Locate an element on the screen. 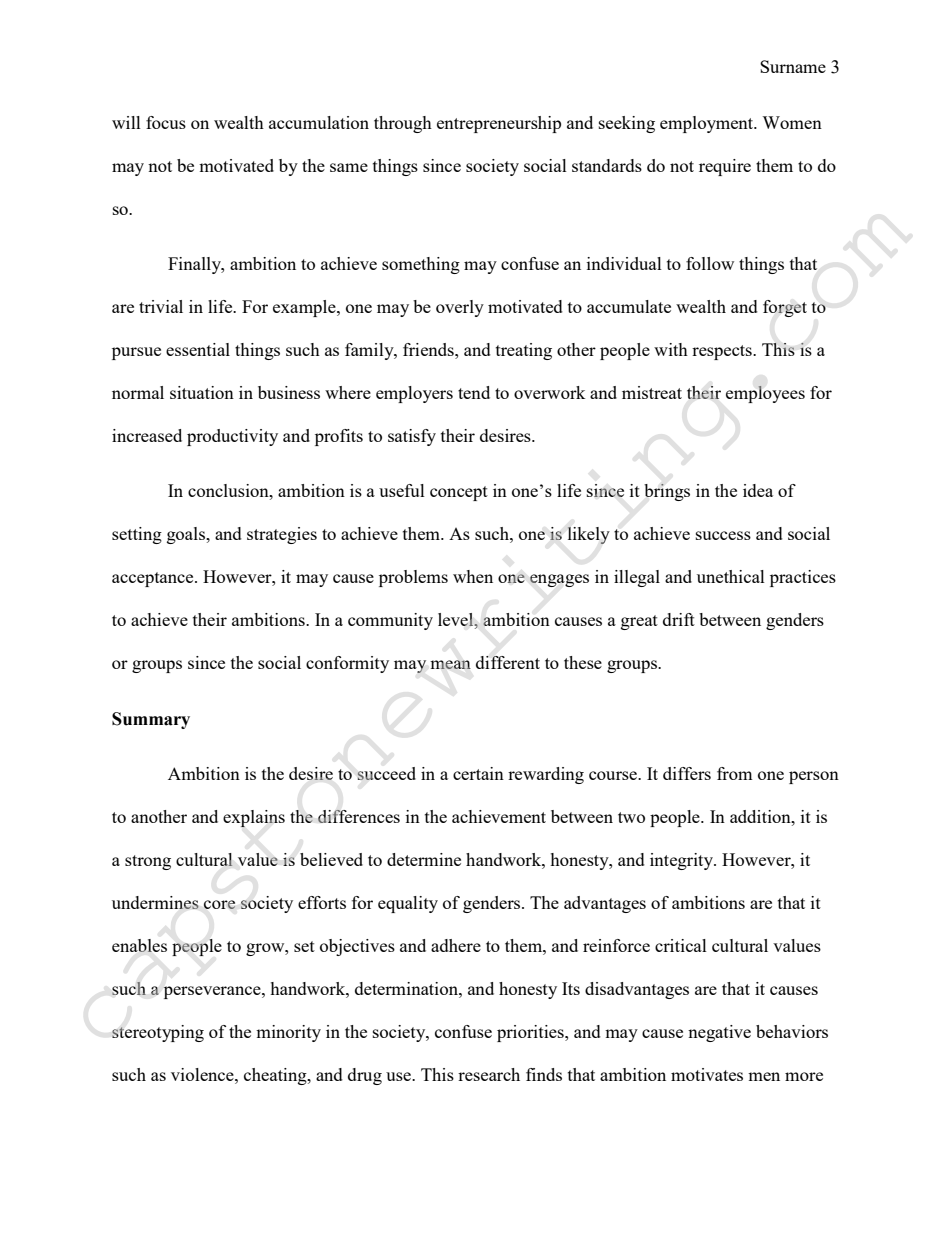 The width and height of the screenshot is (952, 1233). negative is located at coordinates (719, 1033).
